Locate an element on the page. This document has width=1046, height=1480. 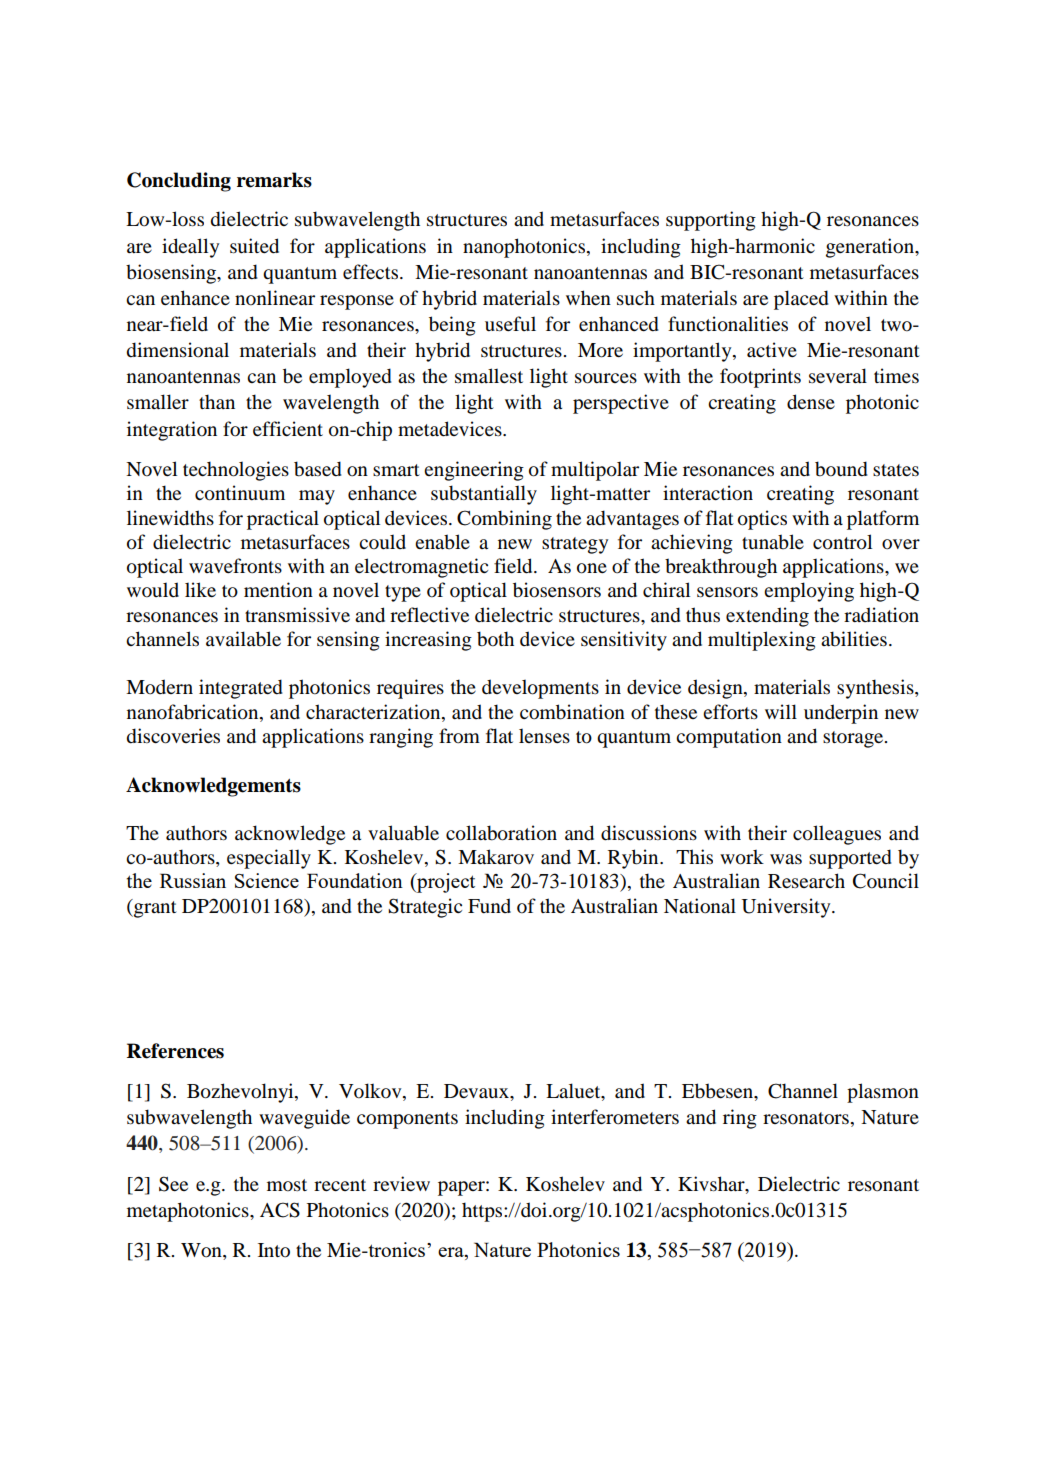
suited is located at coordinates (254, 246).
